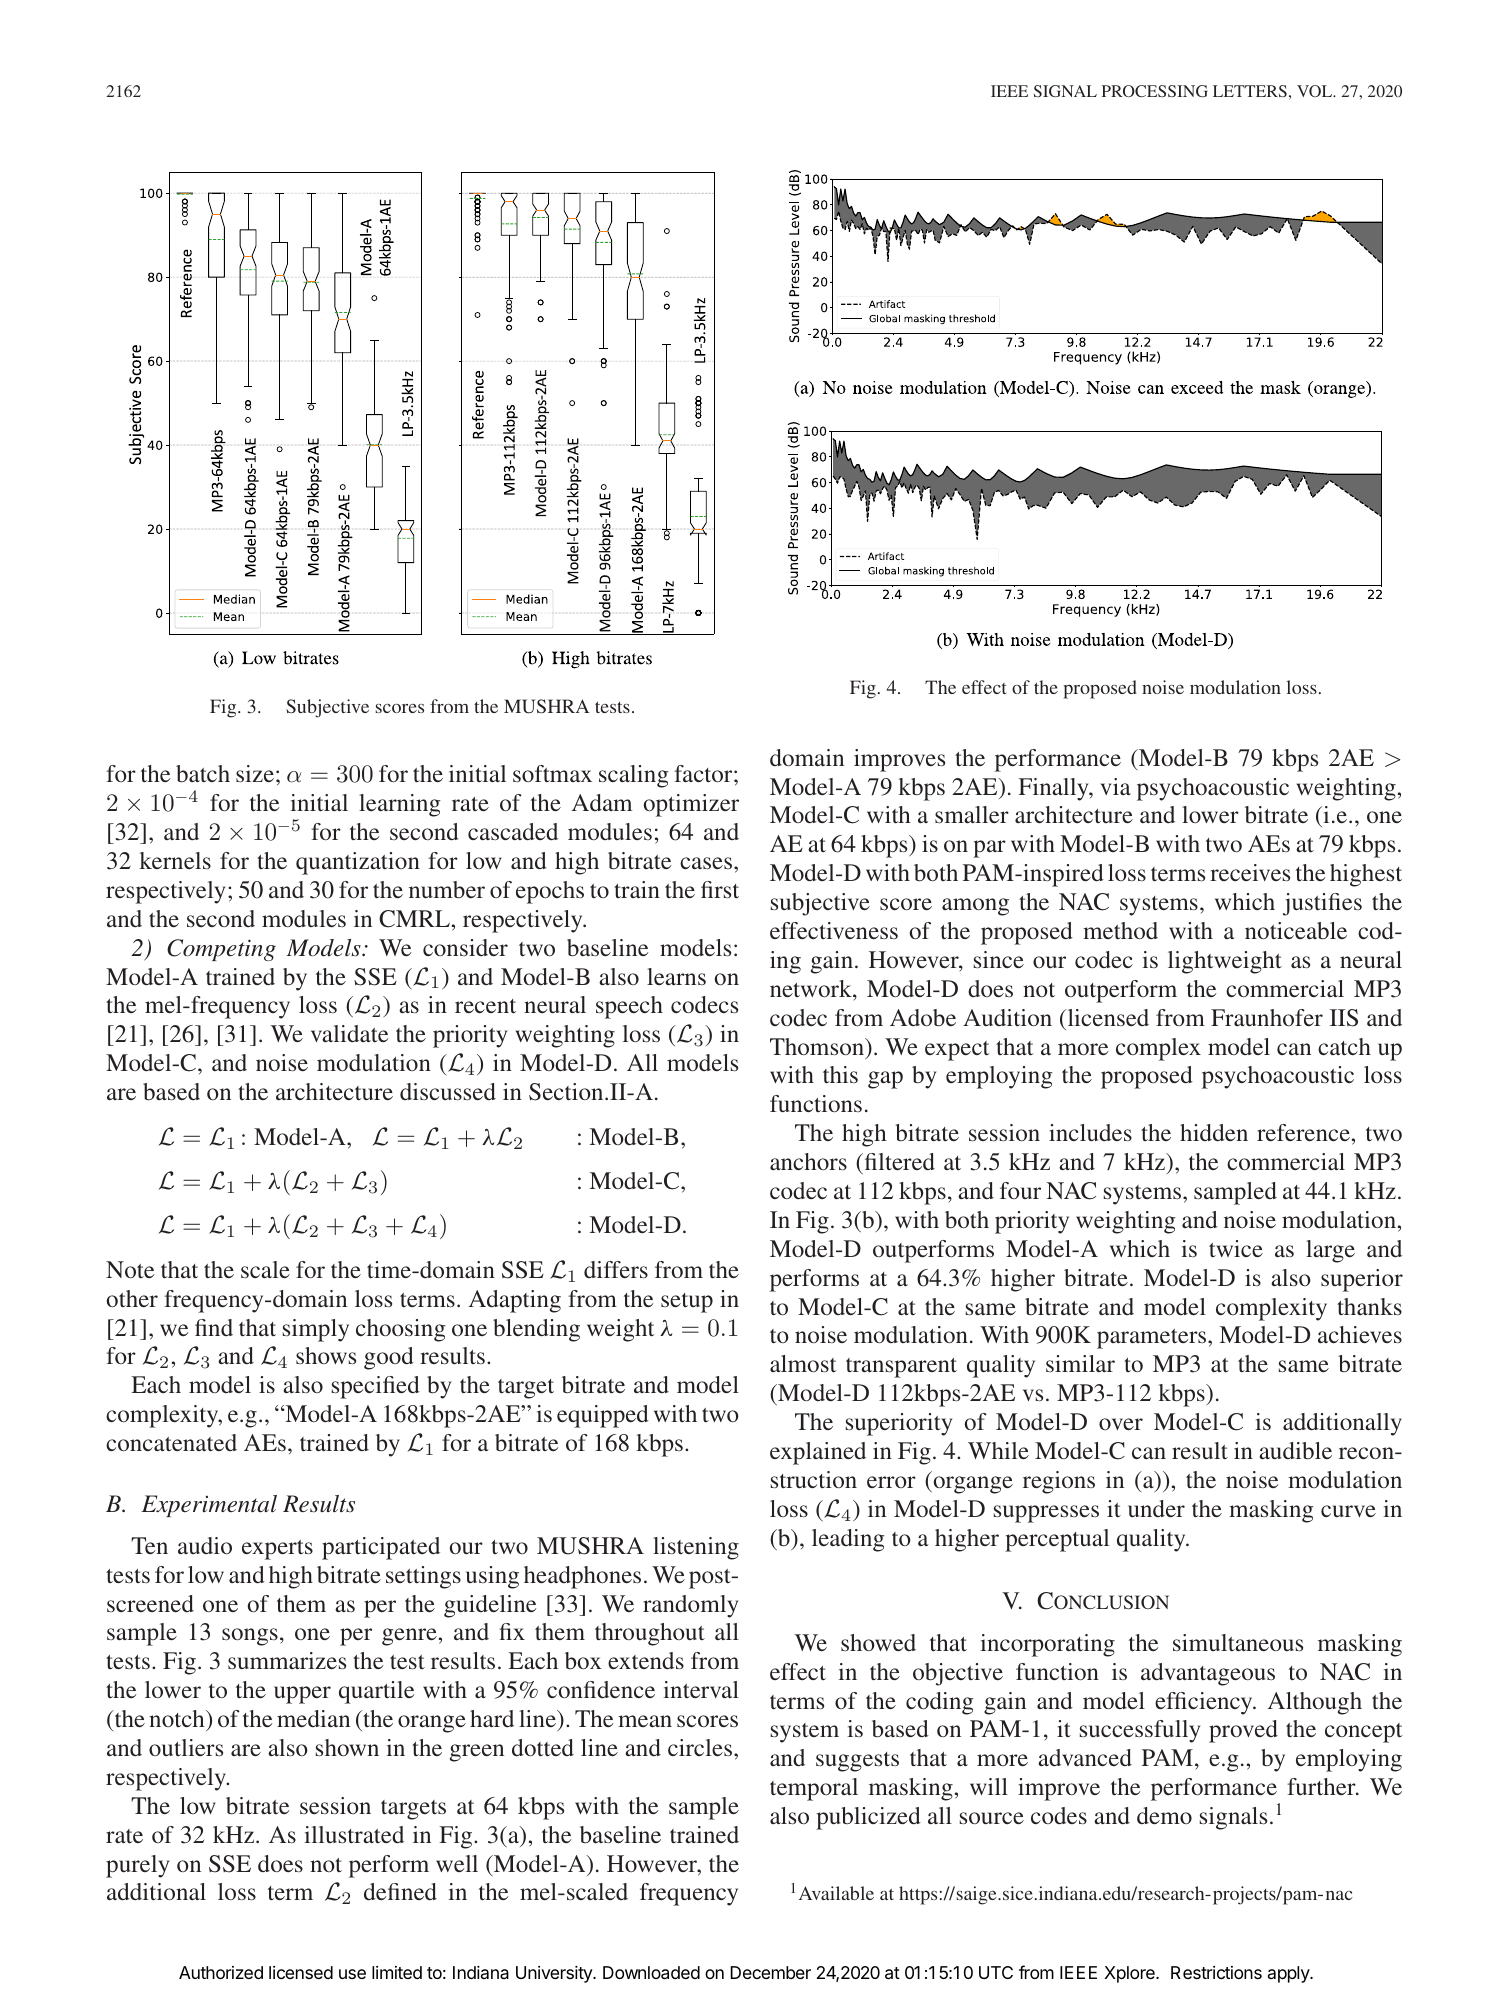 Image resolution: width=1498 pixels, height=1997 pixels. Describe the element at coordinates (1267, 1017) in the document. I see `Fraunhofer` at that location.
